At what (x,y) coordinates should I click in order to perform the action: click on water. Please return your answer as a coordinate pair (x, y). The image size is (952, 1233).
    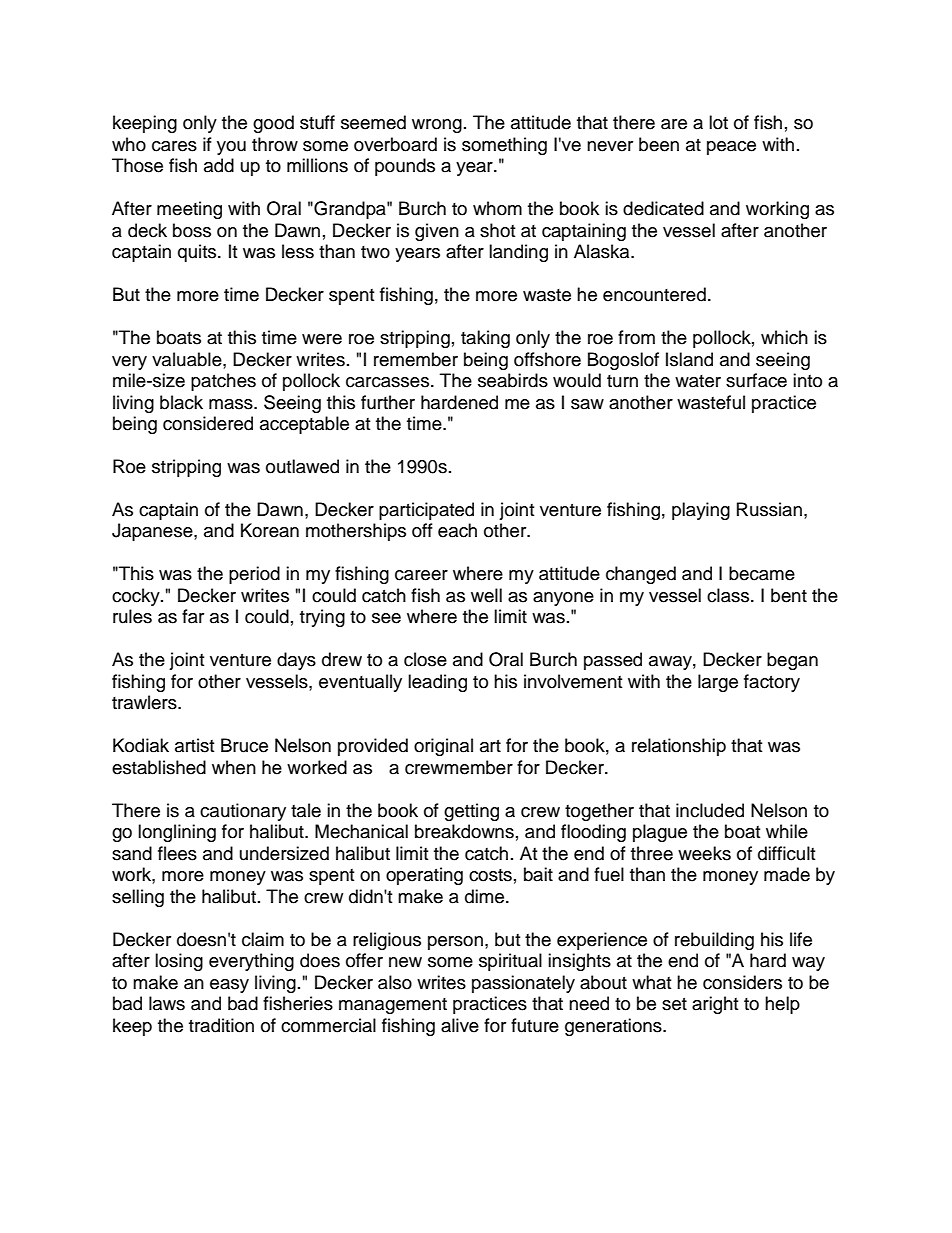
    Looking at the image, I should click on (698, 381).
